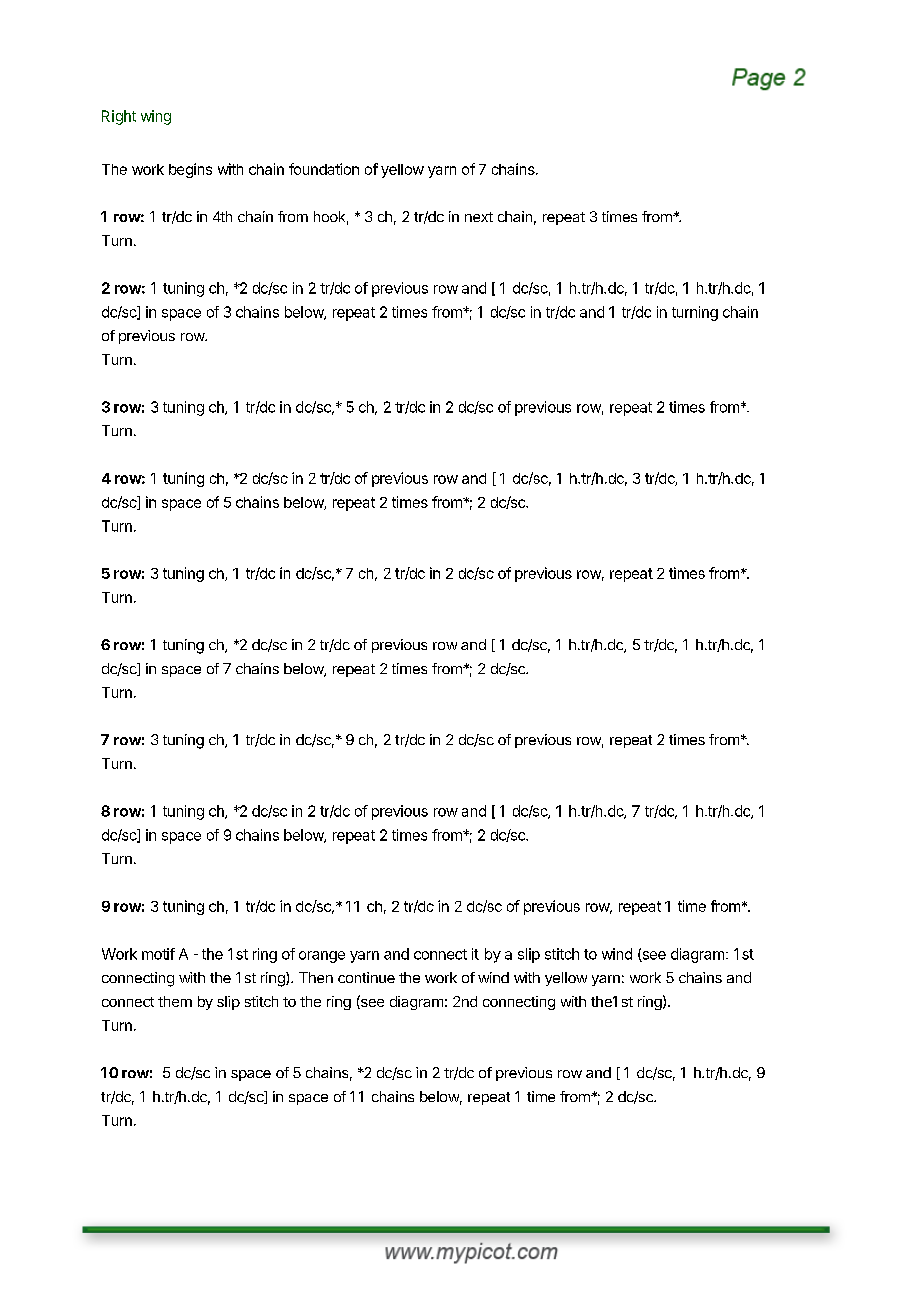  What do you see at coordinates (158, 954) in the document?
I see `motif` at bounding box center [158, 954].
